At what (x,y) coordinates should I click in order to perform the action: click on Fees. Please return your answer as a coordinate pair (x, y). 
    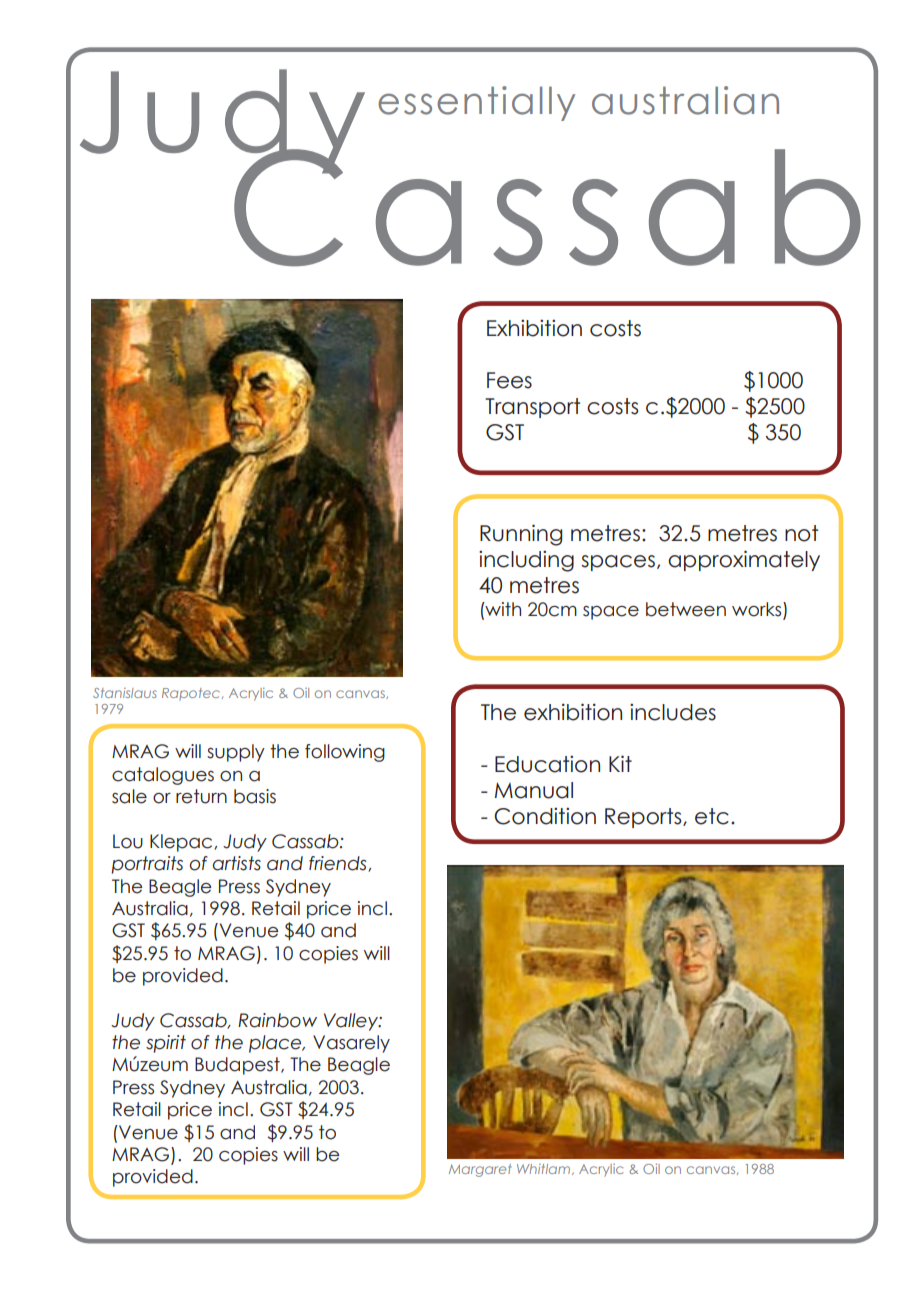
    Looking at the image, I should click on (509, 380).
